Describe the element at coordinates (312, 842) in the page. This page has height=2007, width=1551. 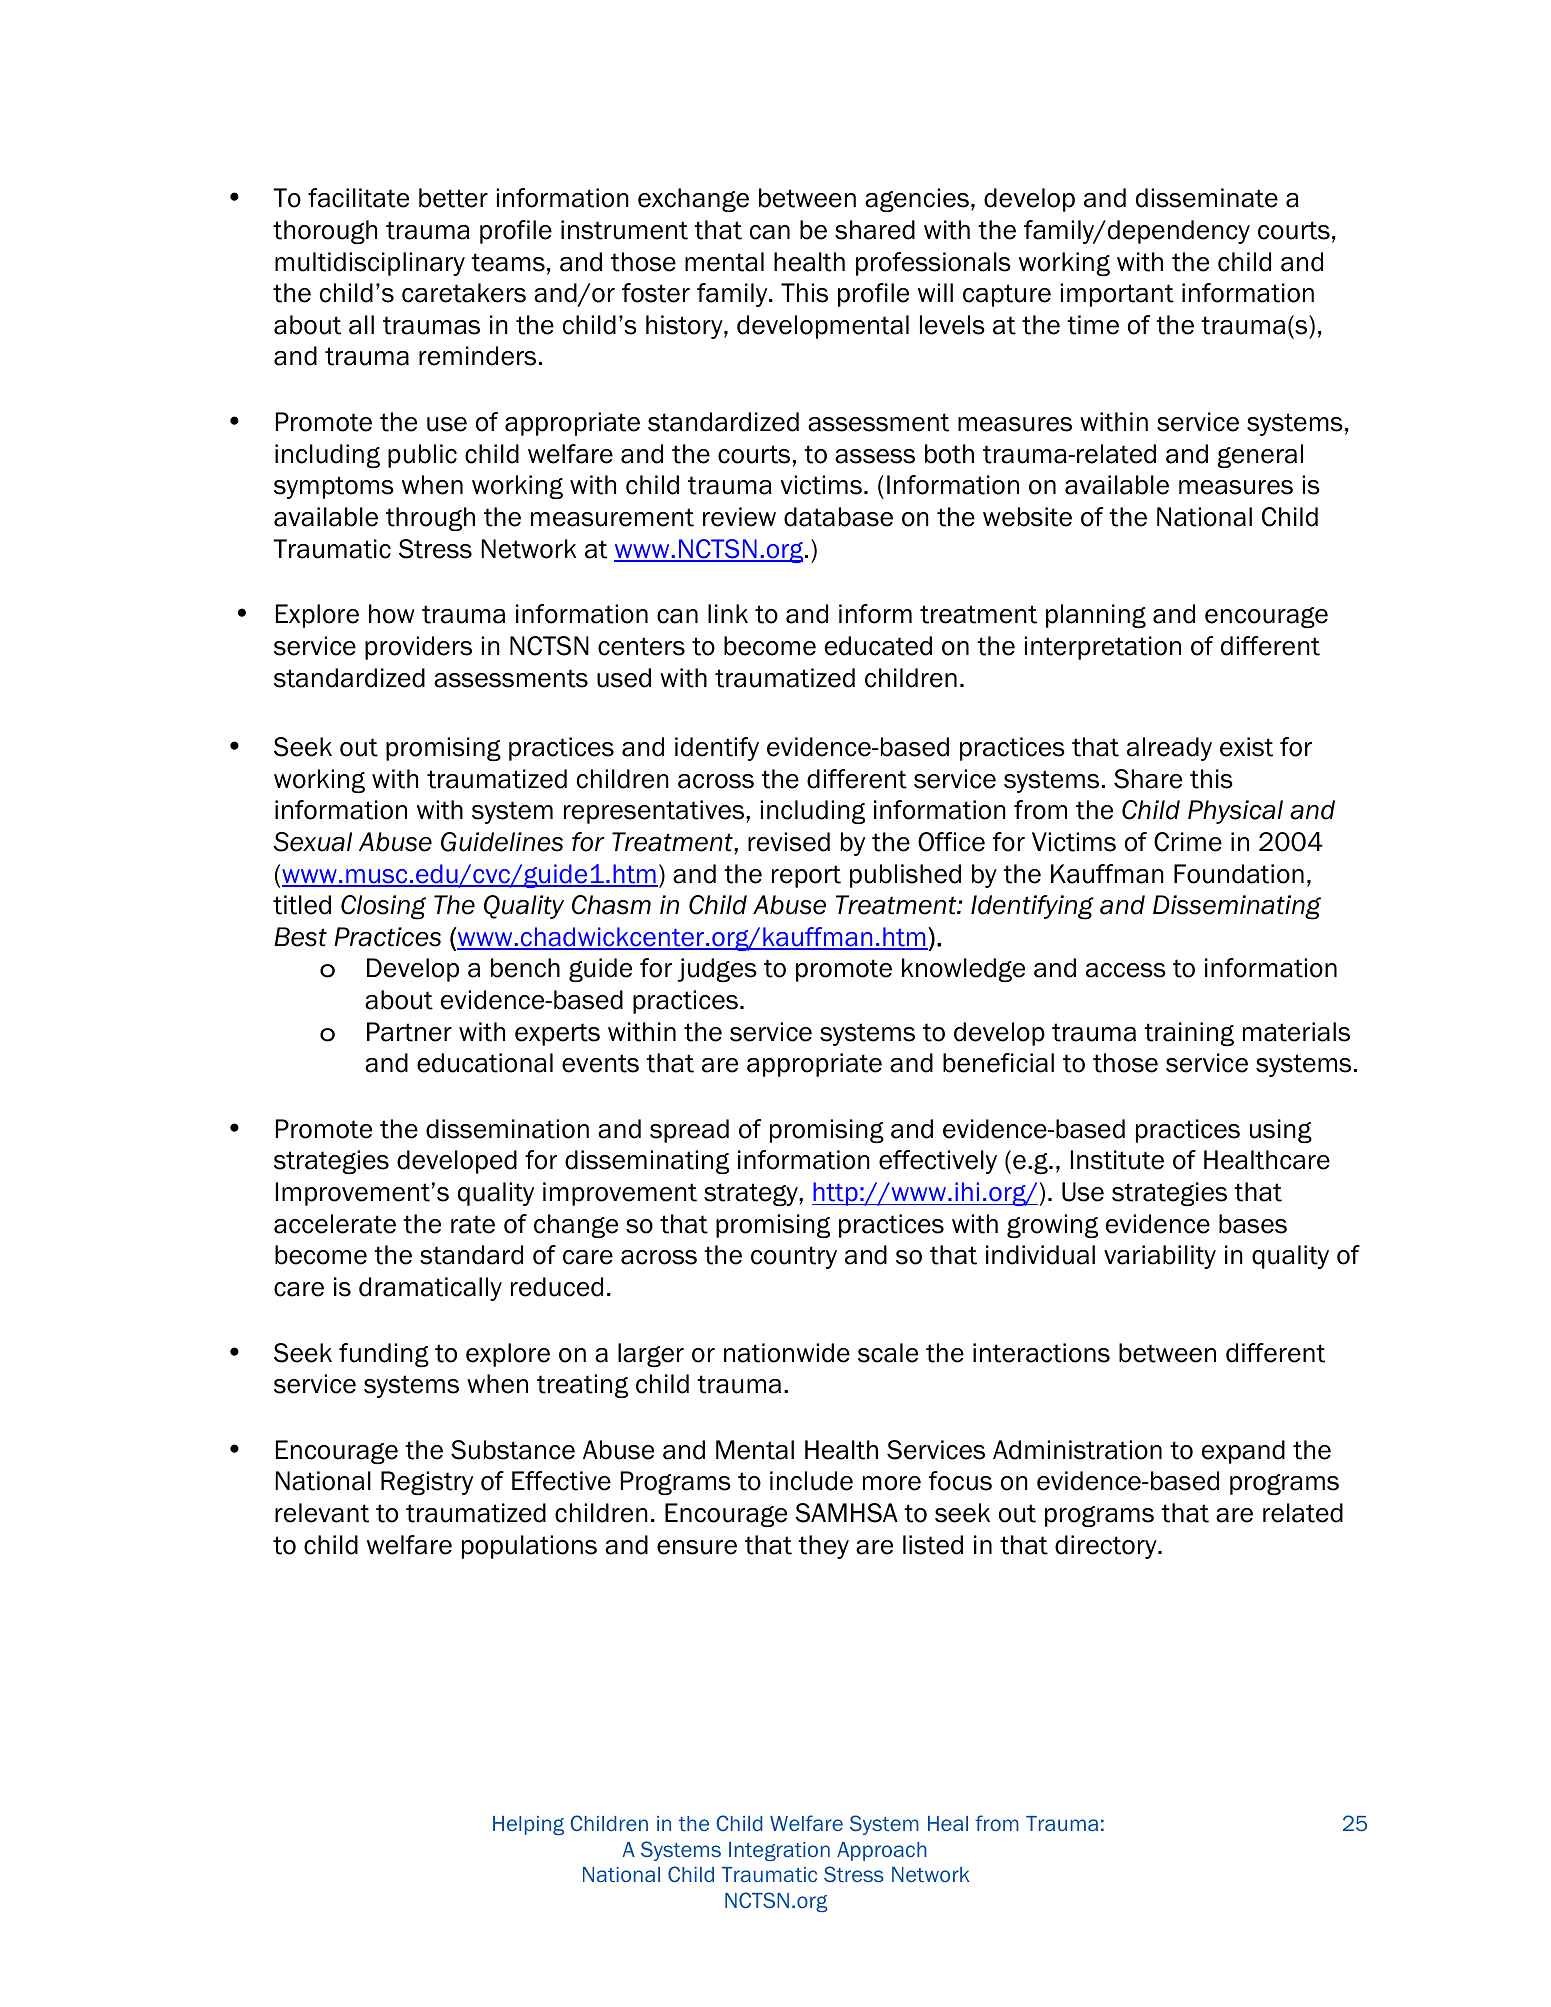
I see `Sexual` at that location.
